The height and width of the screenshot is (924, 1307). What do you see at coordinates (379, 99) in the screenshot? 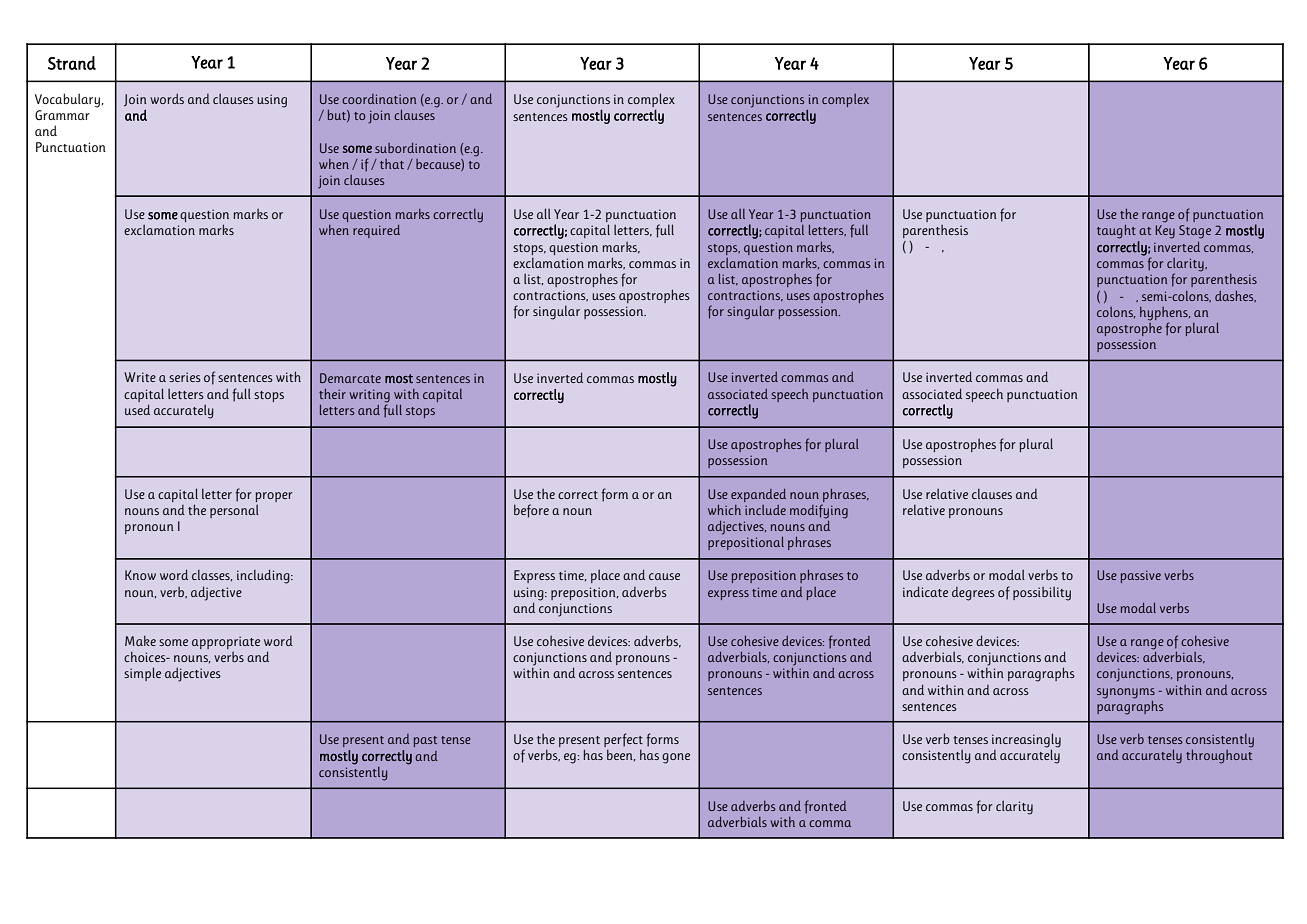
I see `coordination` at bounding box center [379, 99].
